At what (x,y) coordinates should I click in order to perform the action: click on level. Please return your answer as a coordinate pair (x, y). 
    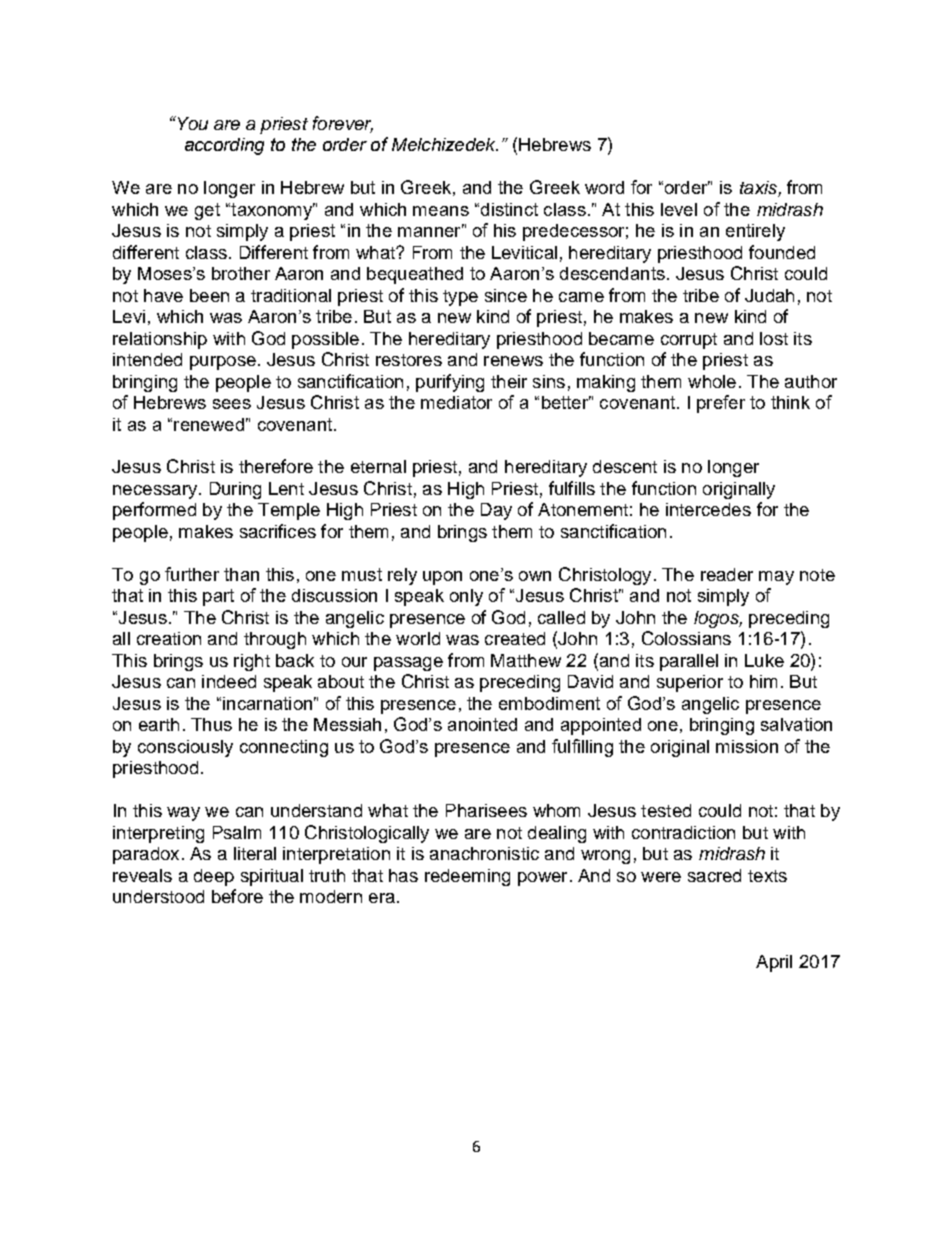
    Looking at the image, I should click on (679, 209).
